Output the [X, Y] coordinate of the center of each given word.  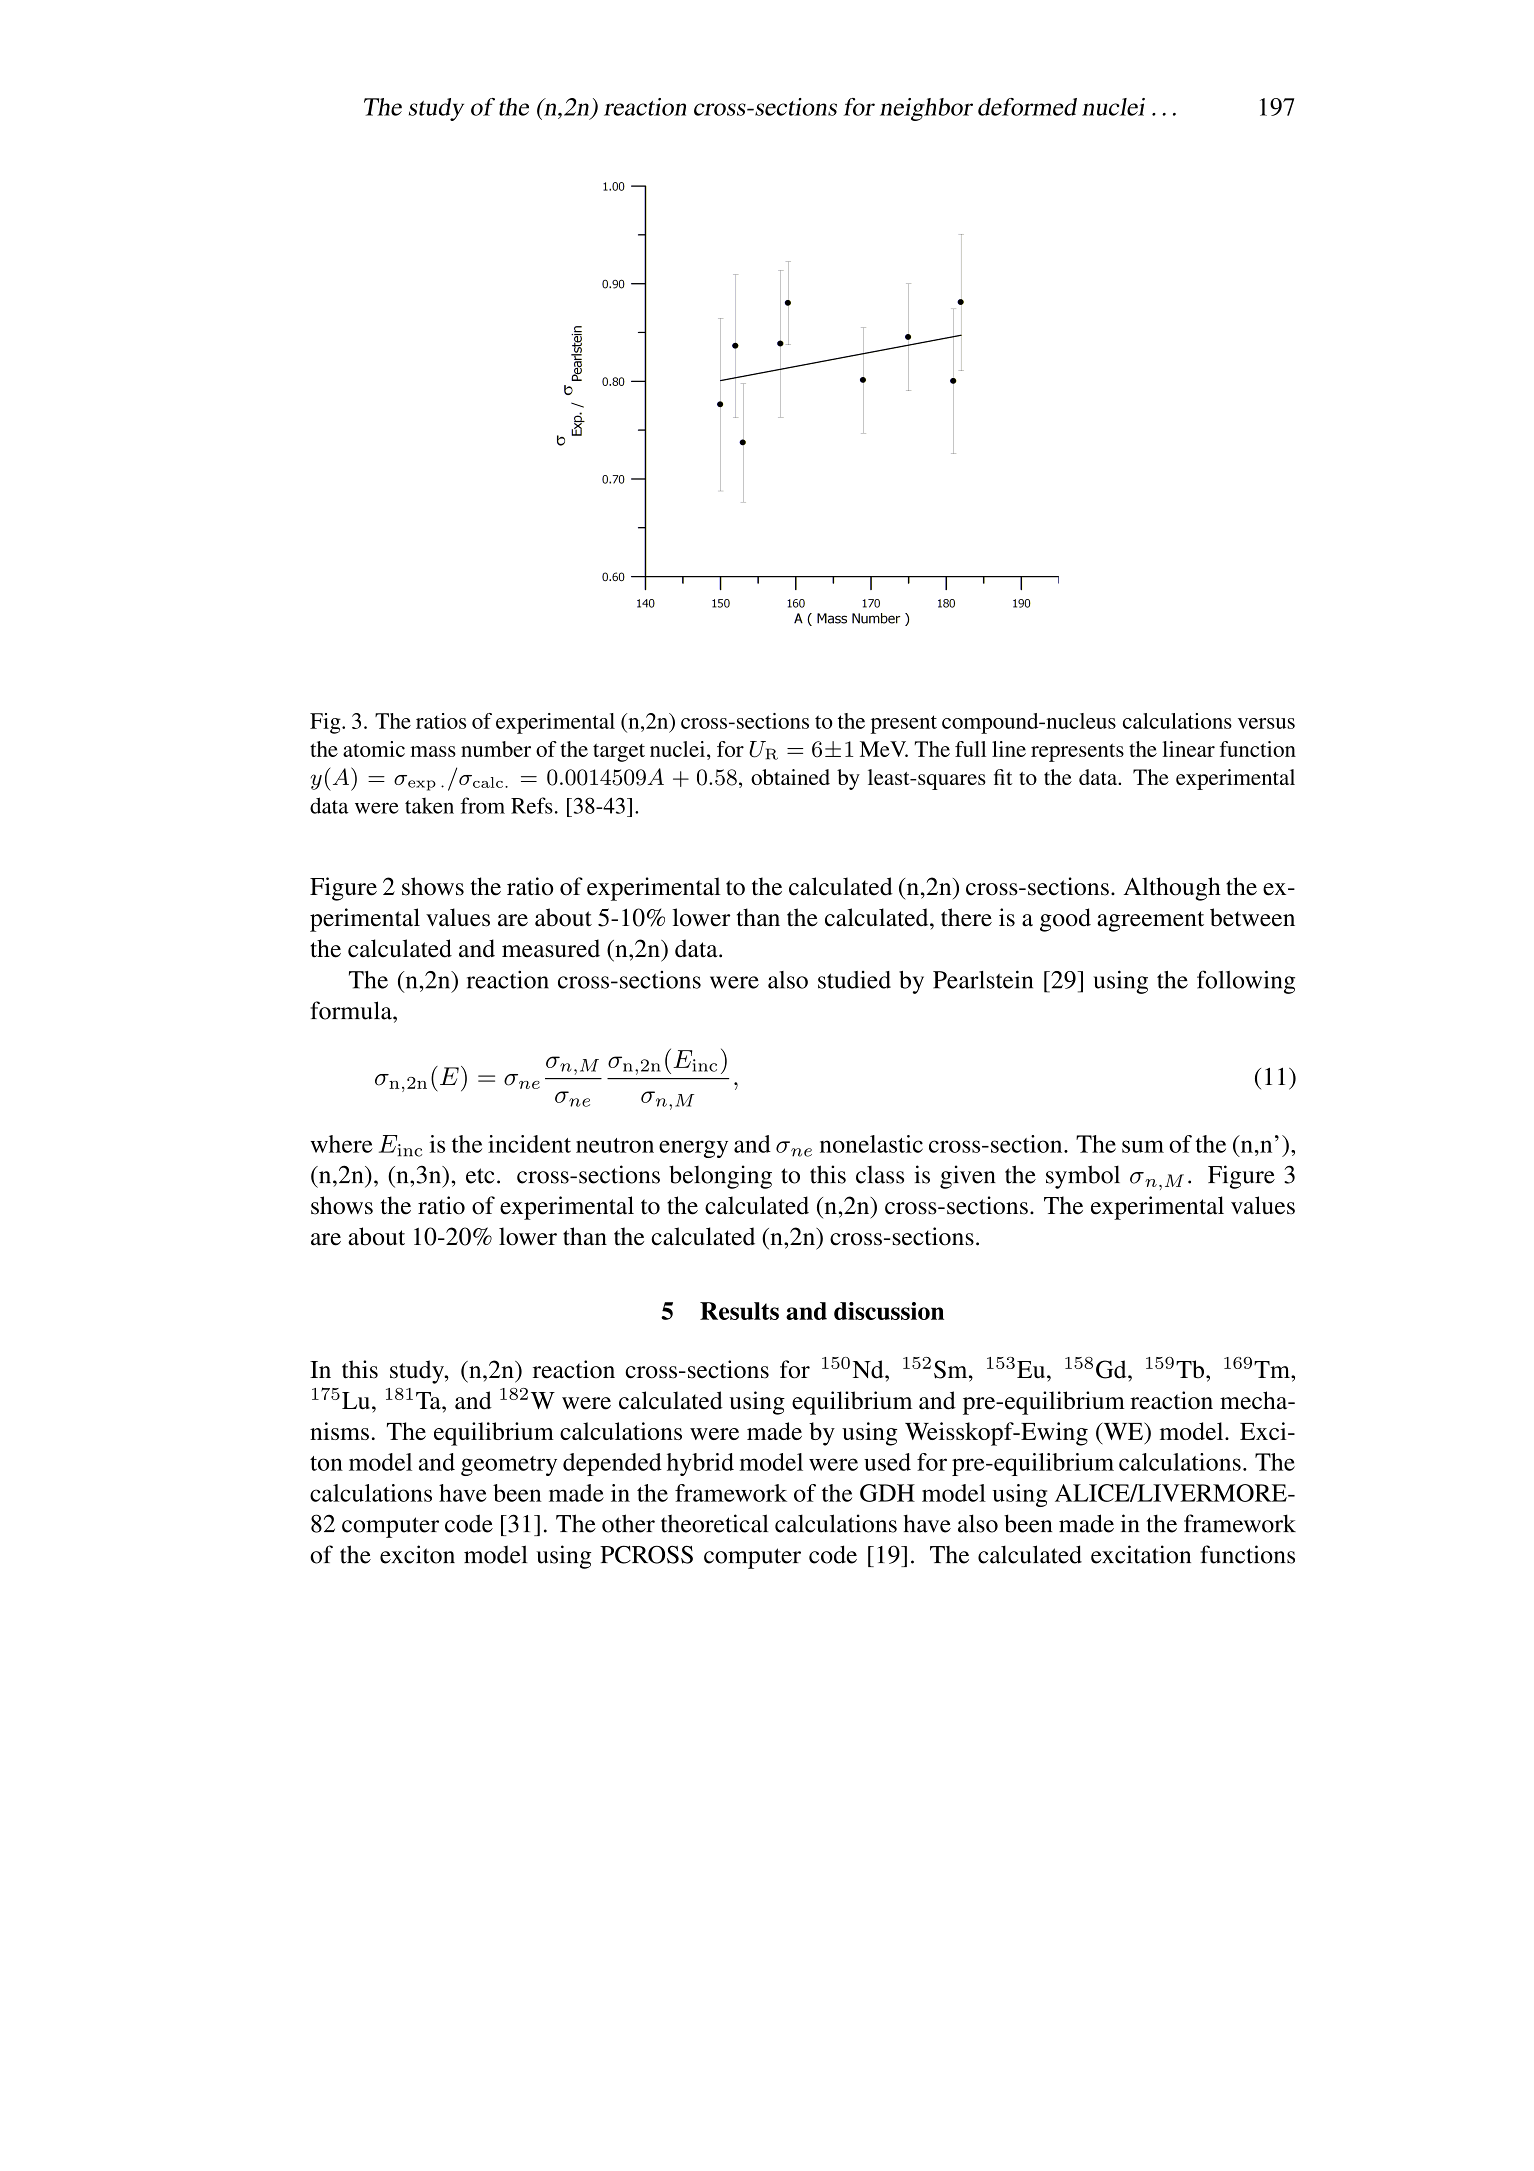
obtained [790, 777]
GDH [887, 1493]
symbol [1083, 1177]
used [887, 1462]
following [1246, 982]
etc [480, 1176]
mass [433, 751]
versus [1266, 723]
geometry [509, 1466]
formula [352, 1010]
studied [854, 980]
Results [739, 1311]
